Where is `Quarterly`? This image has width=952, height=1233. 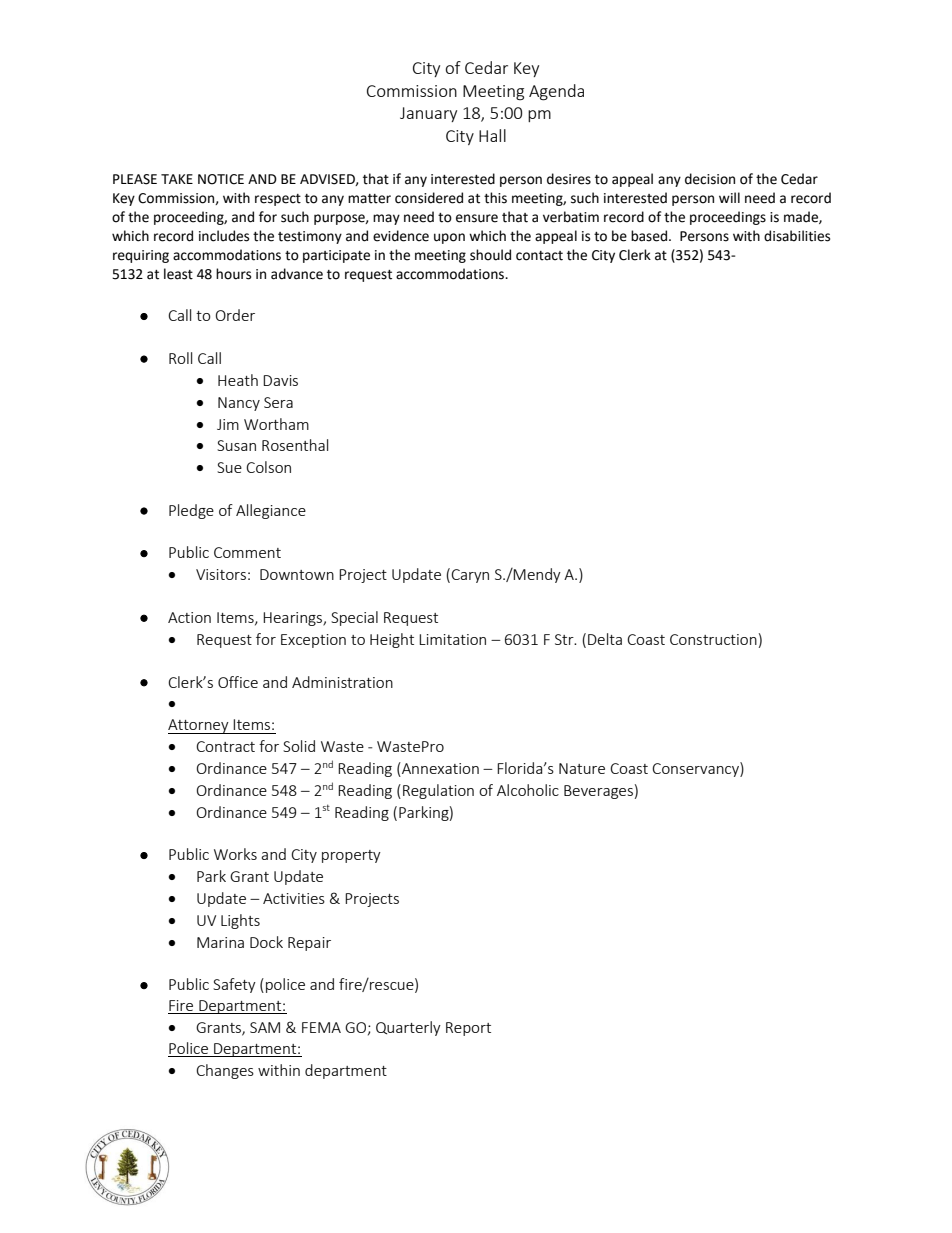 Quarterly is located at coordinates (408, 1028).
